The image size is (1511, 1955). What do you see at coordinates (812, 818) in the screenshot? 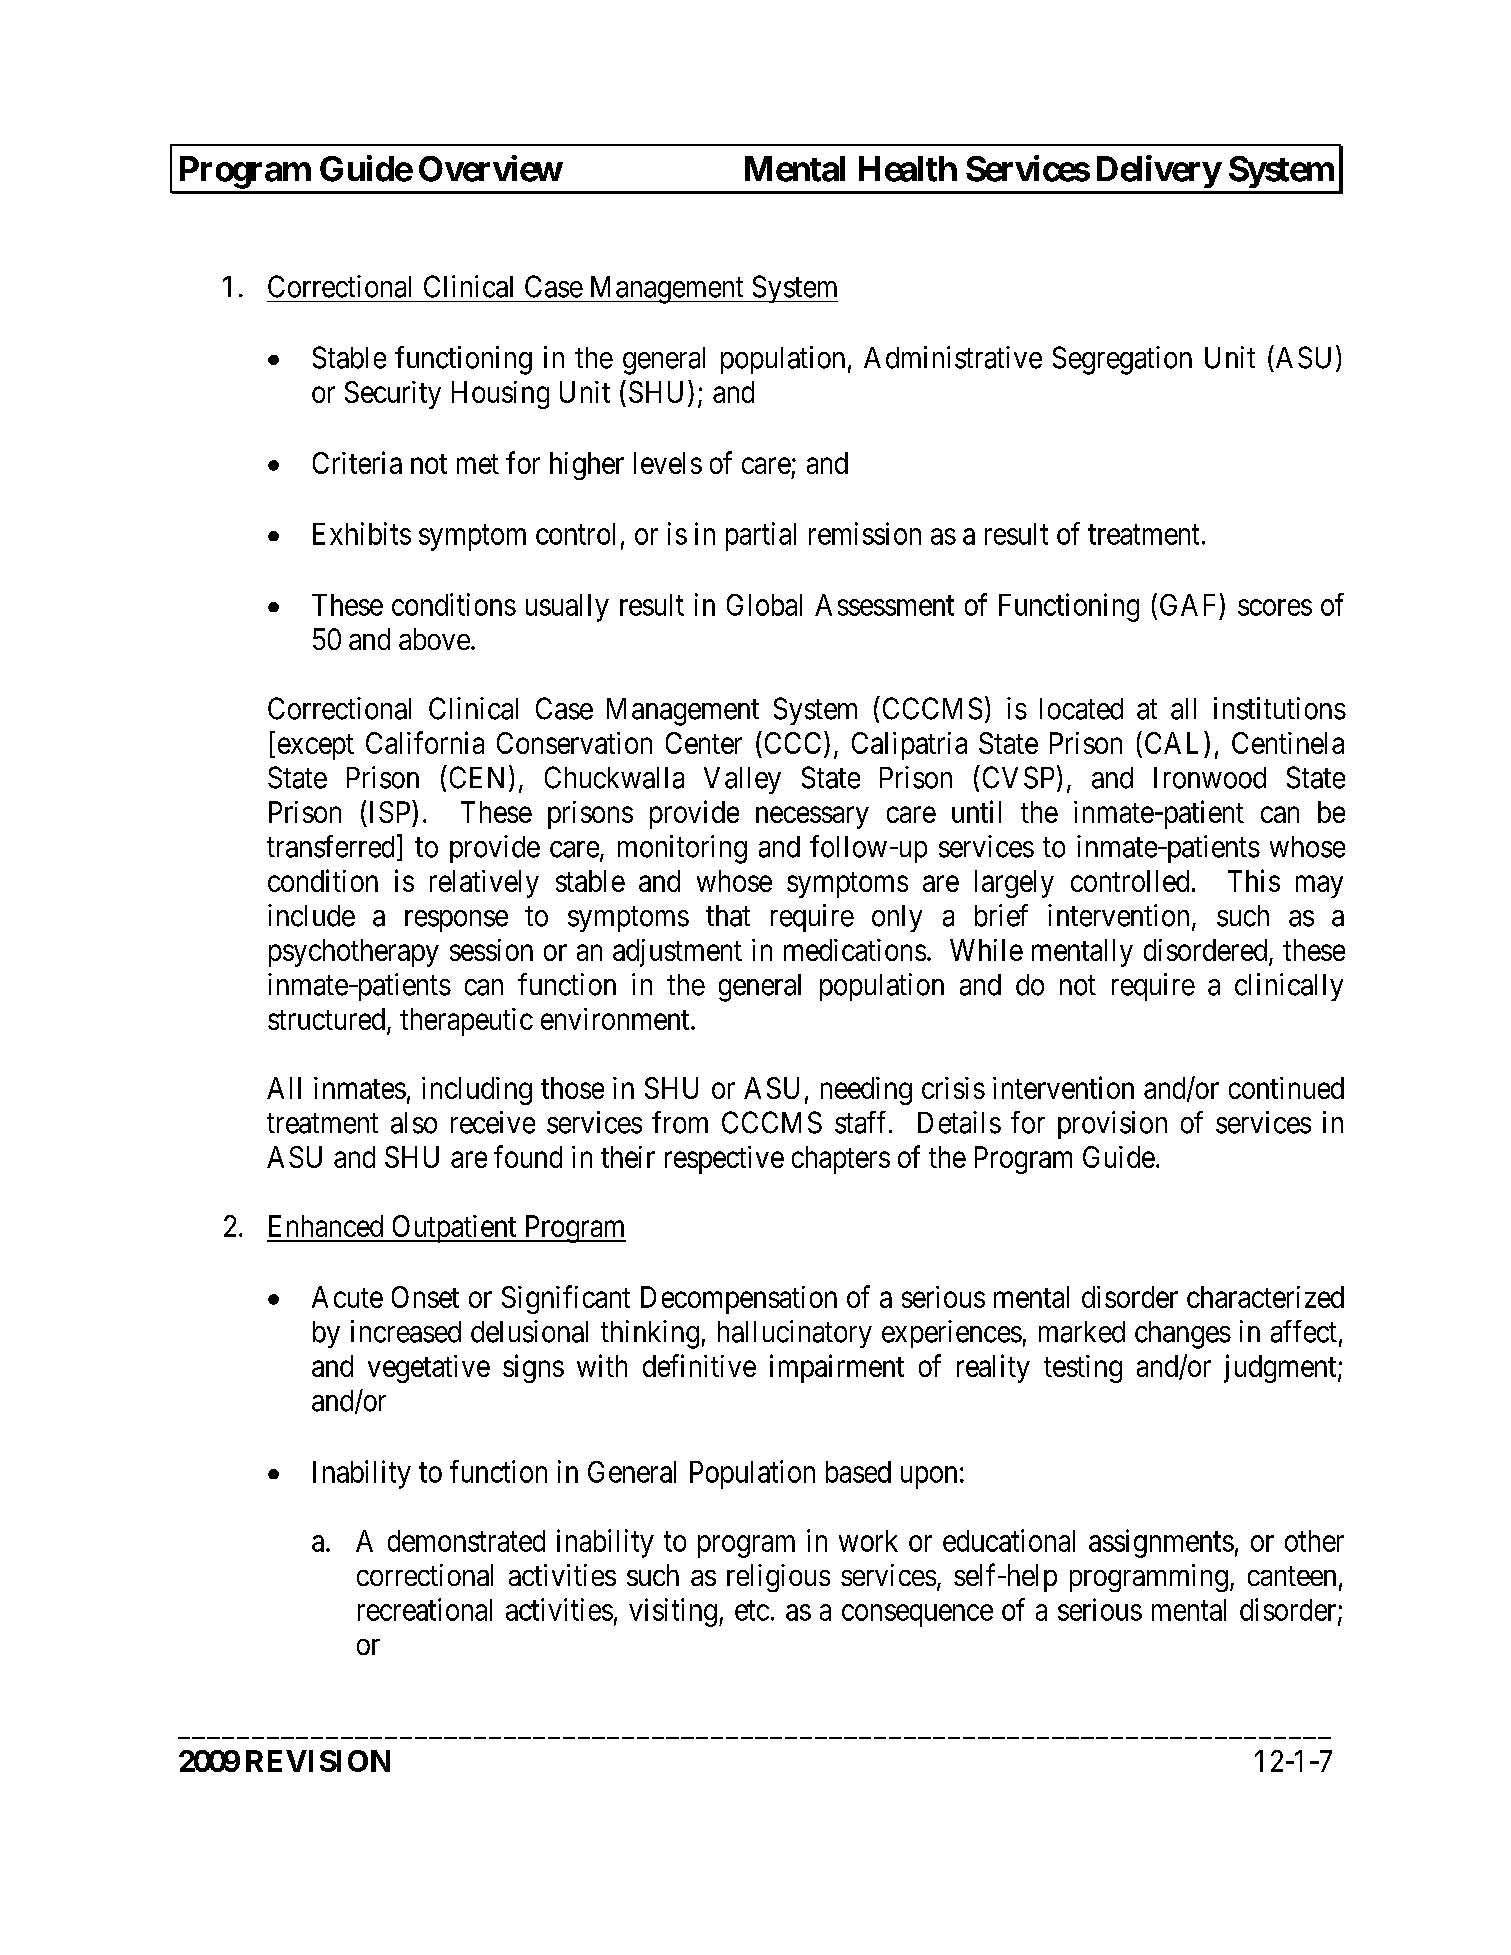
I see `necessary` at bounding box center [812, 818].
